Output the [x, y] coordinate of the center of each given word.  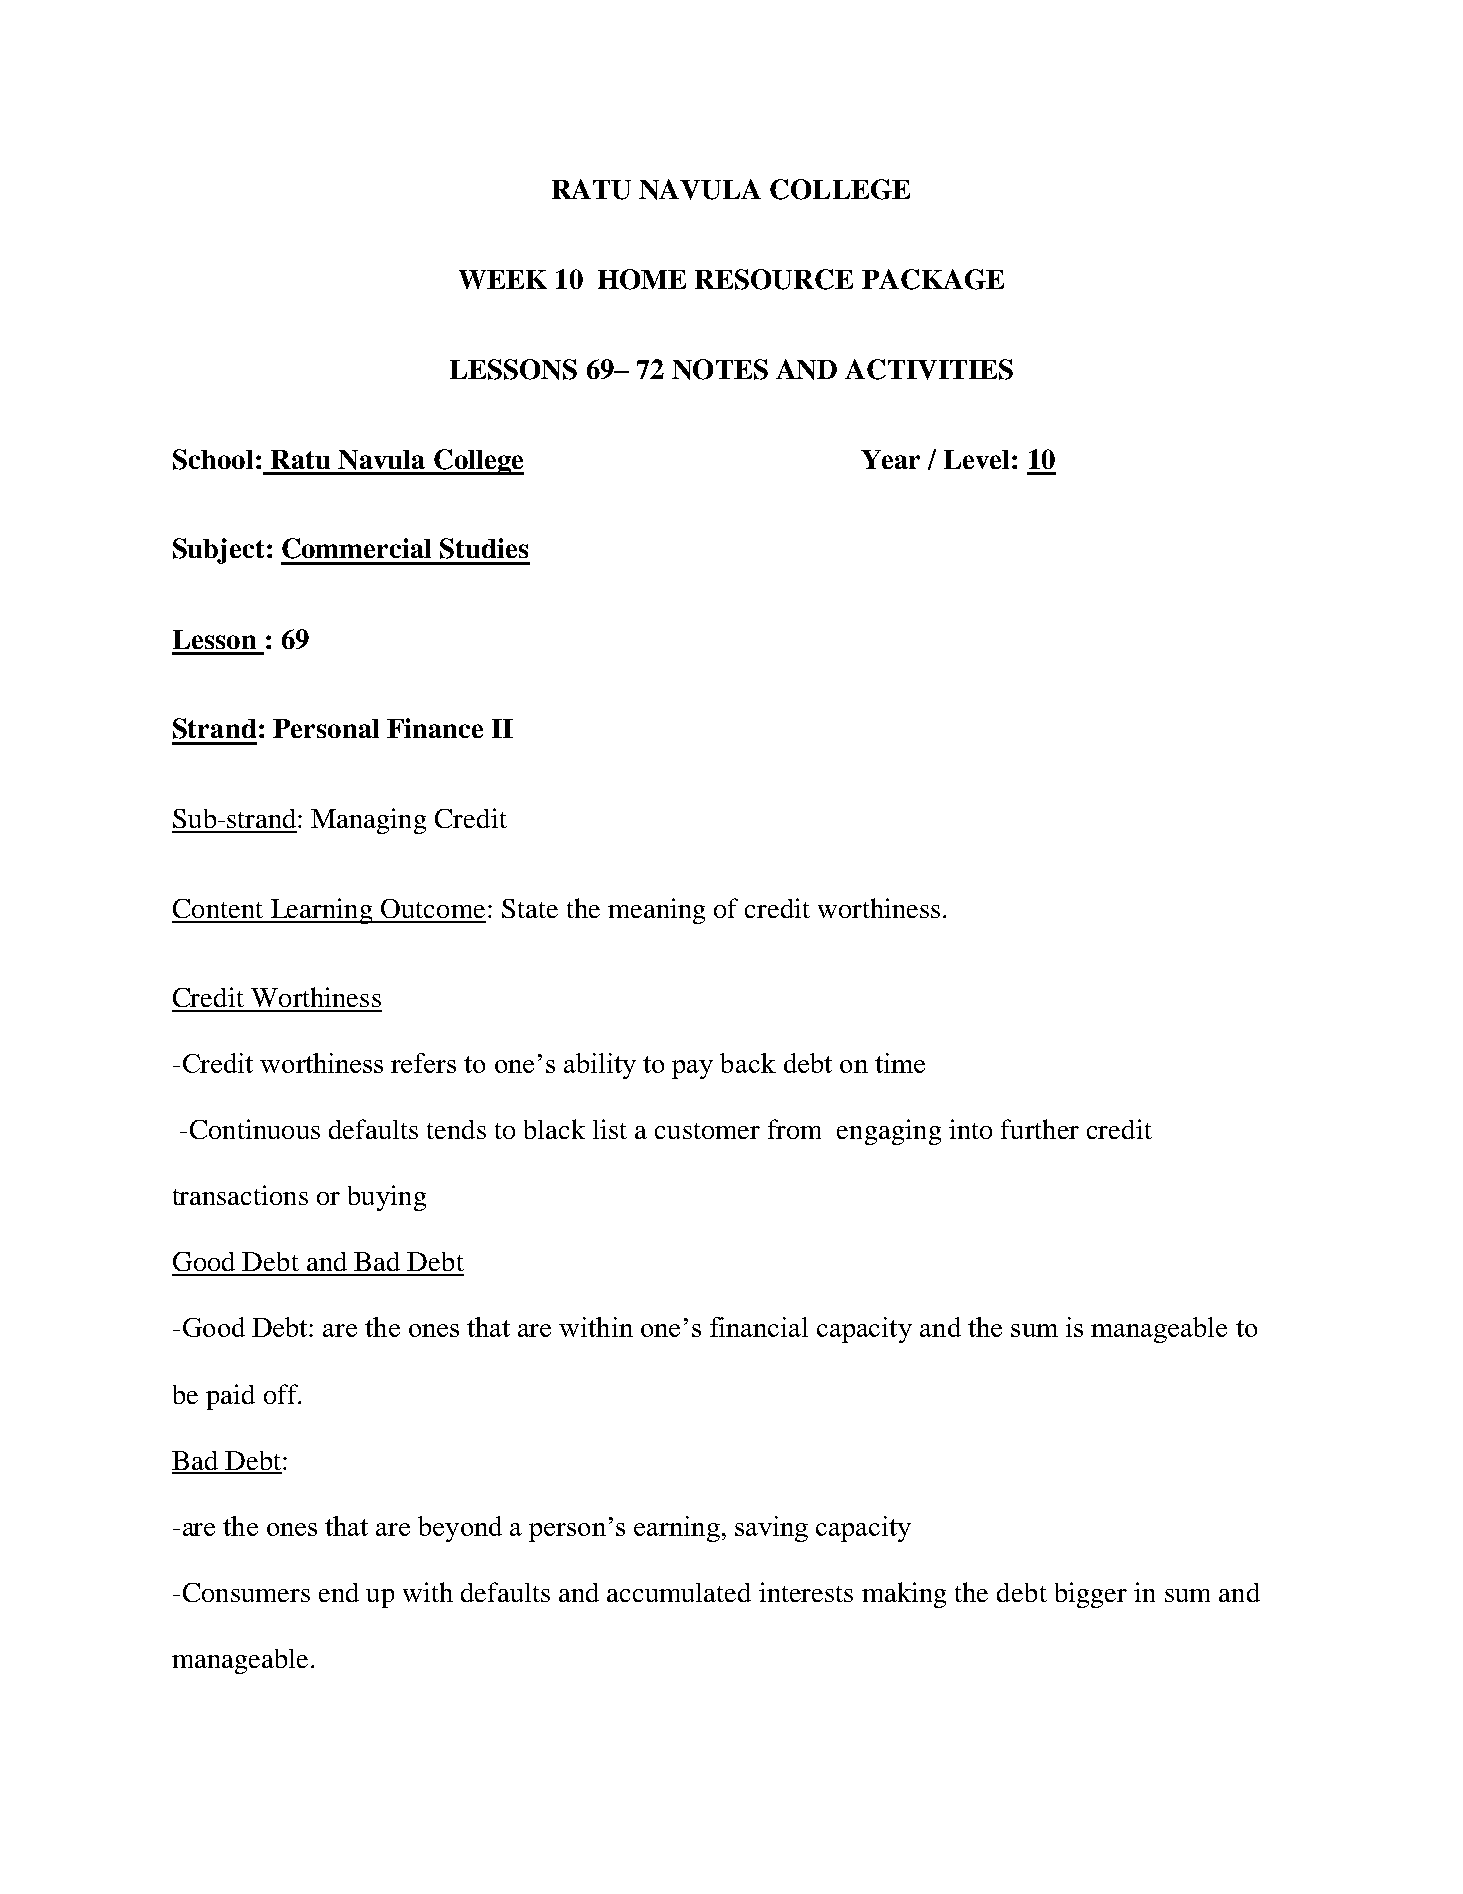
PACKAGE [933, 279]
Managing [368, 821]
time [900, 1063]
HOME [642, 279]
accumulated [679, 1592]
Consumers [246, 1592]
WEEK [503, 279]
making [904, 1595]
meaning [656, 911]
